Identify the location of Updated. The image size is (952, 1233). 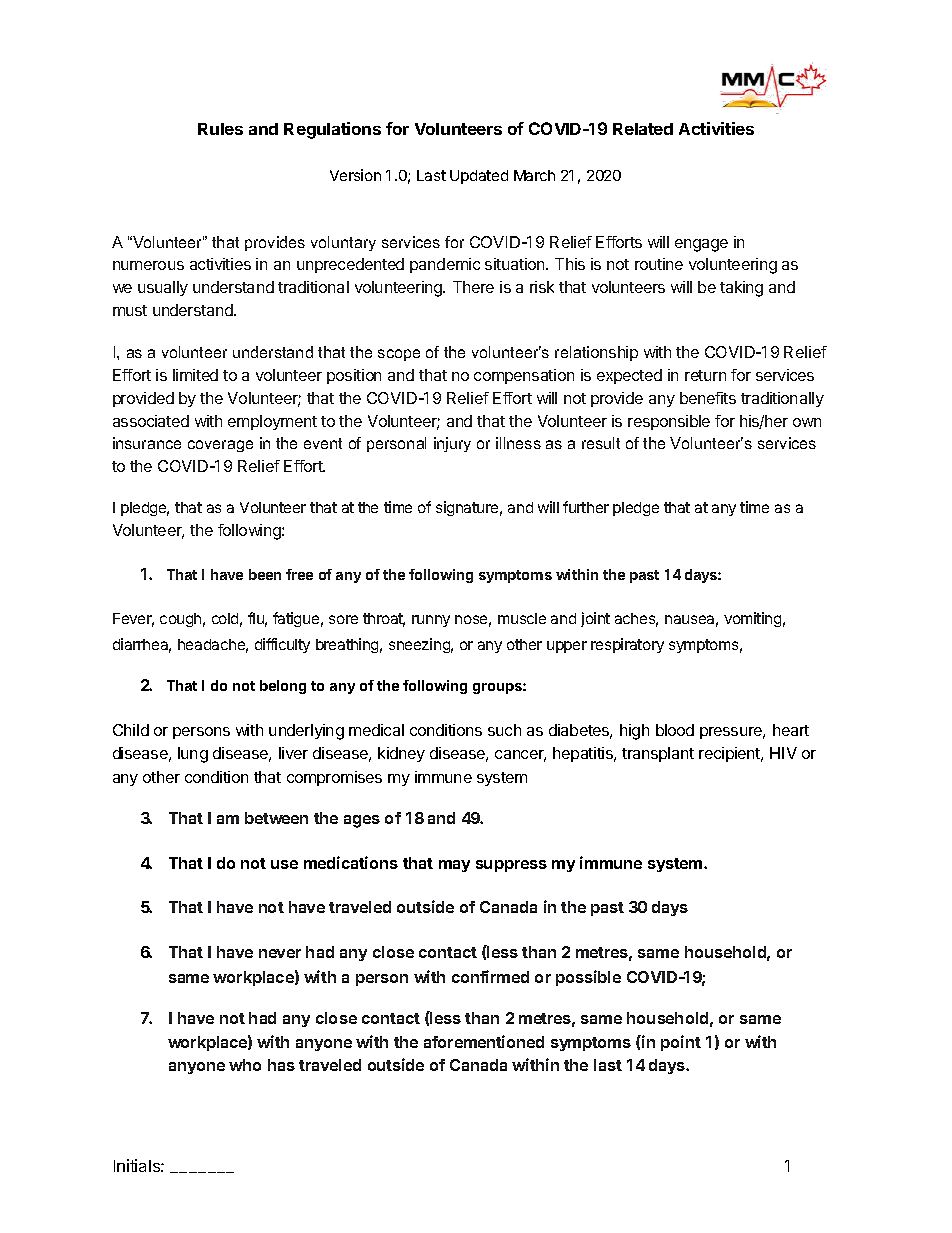
(479, 177).
